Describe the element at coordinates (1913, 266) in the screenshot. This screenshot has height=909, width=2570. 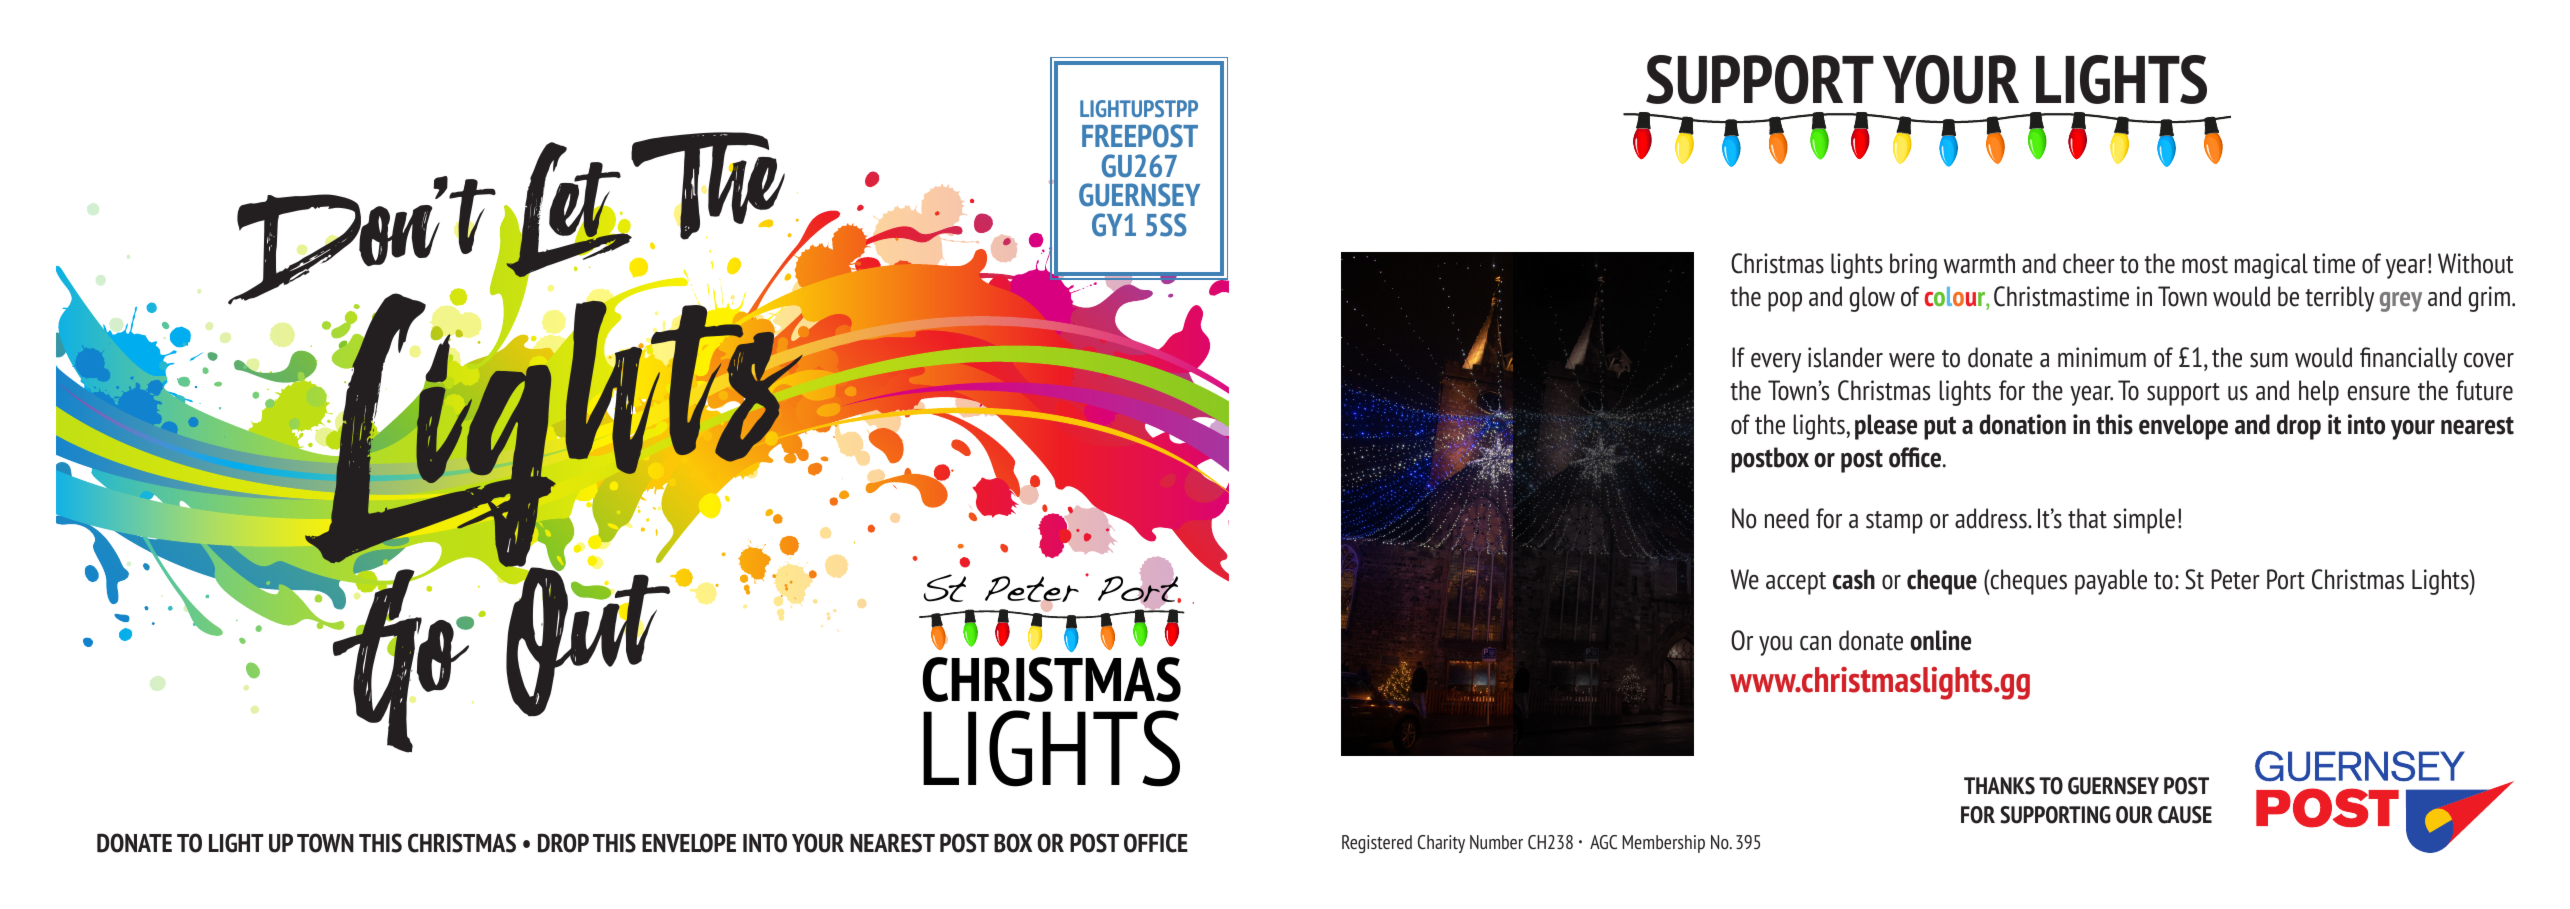
I see `bring` at that location.
